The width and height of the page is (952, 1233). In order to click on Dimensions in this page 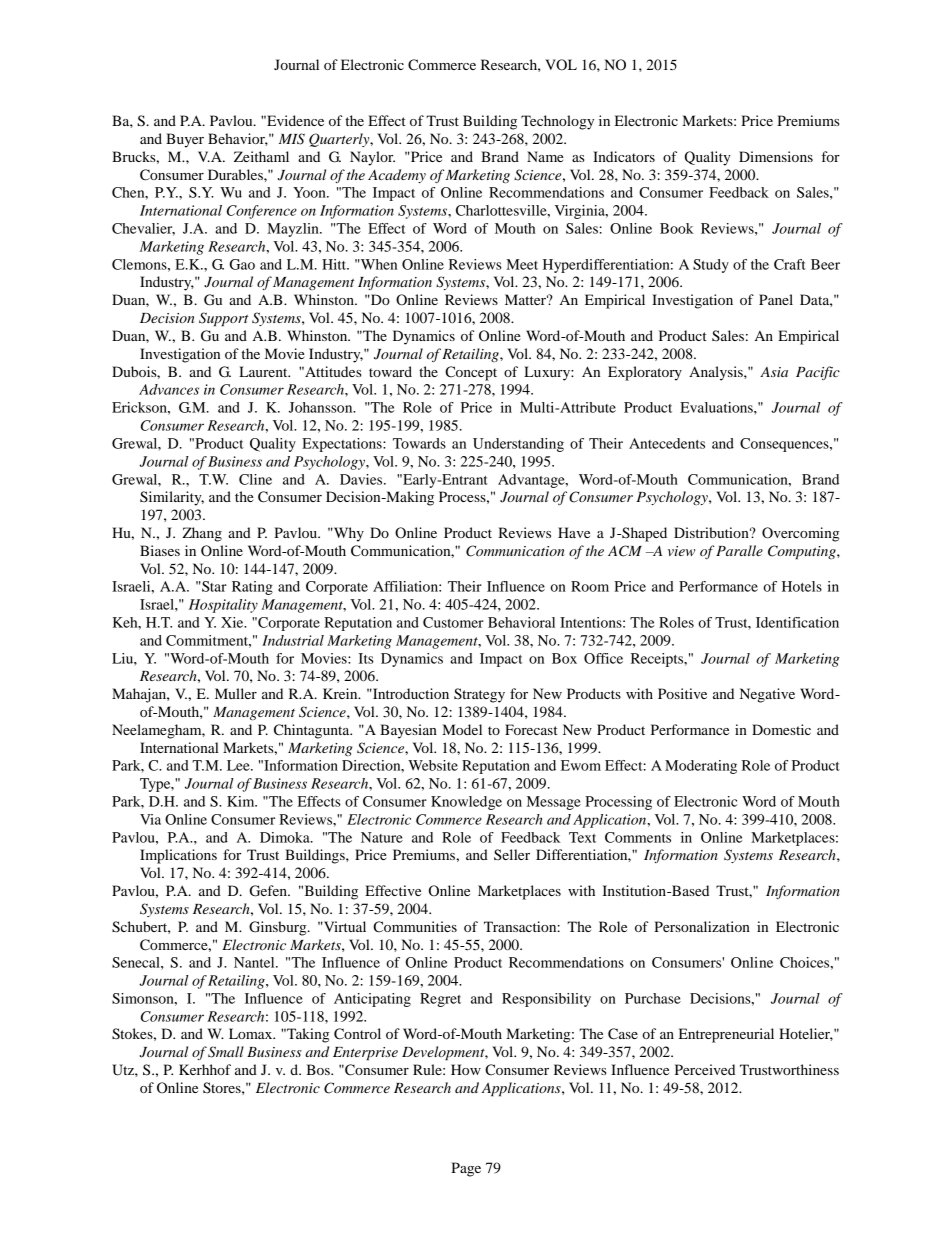, I will do `click(776, 156)`.
